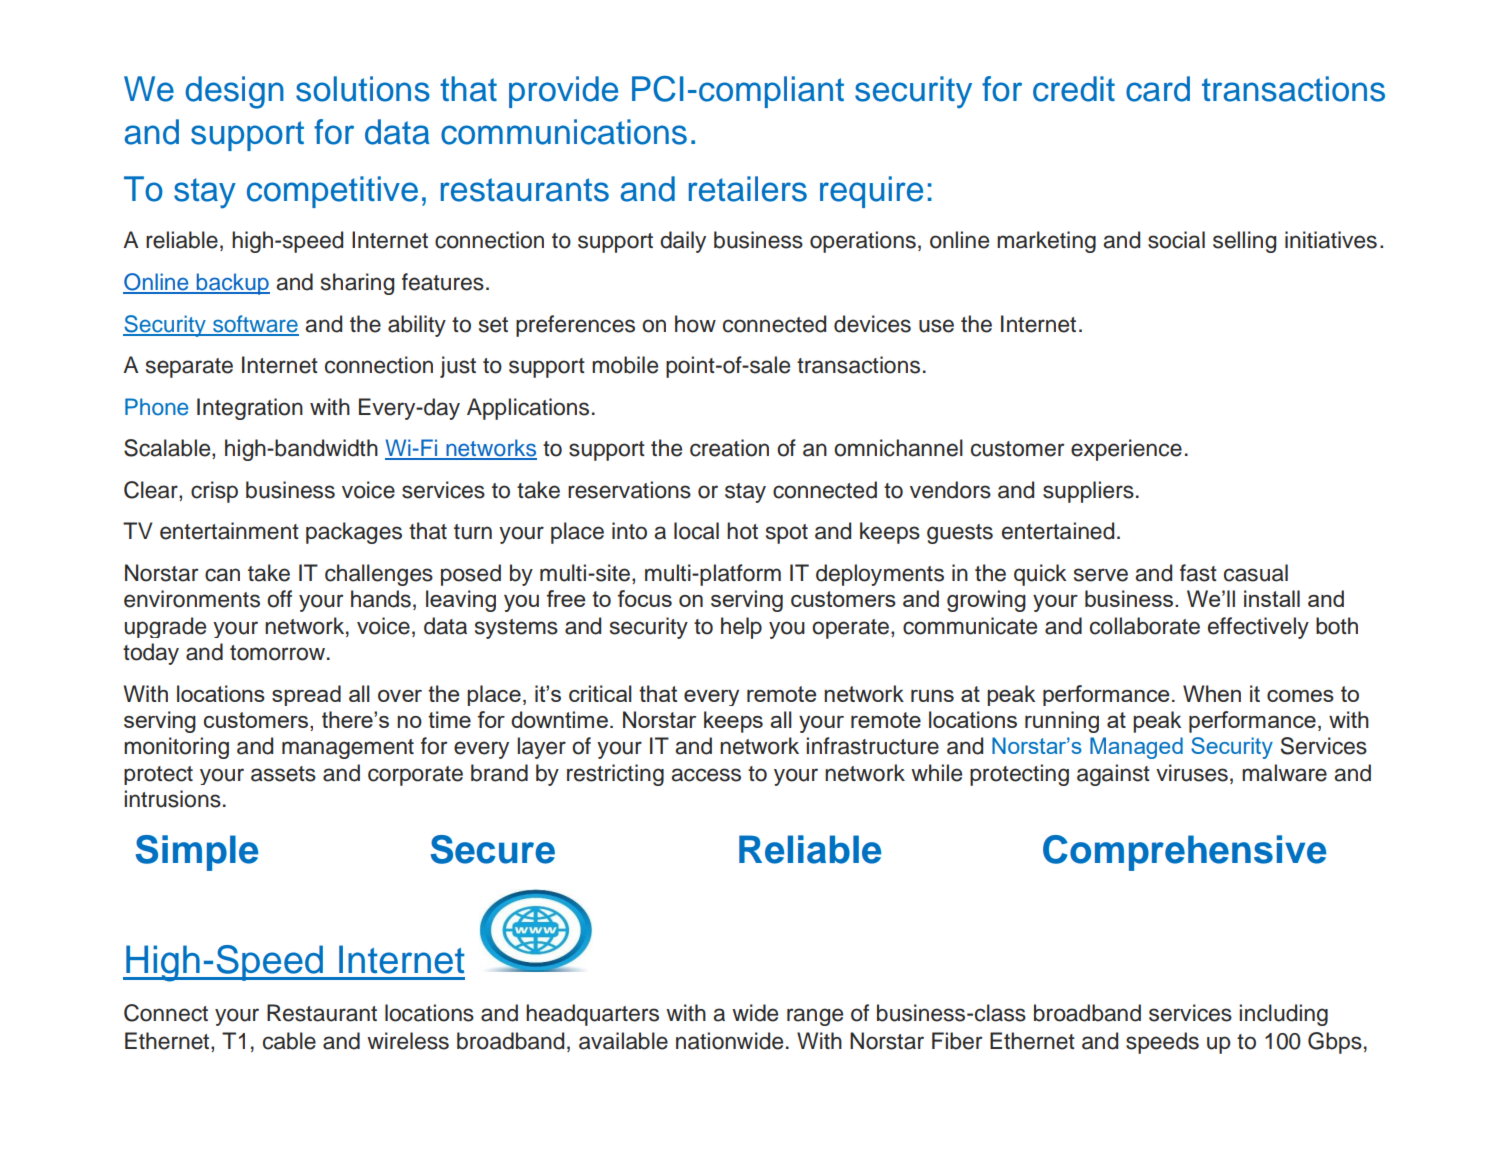 The height and width of the image is (1167, 1510). What do you see at coordinates (748, 189) in the image?
I see `retailers` at bounding box center [748, 189].
